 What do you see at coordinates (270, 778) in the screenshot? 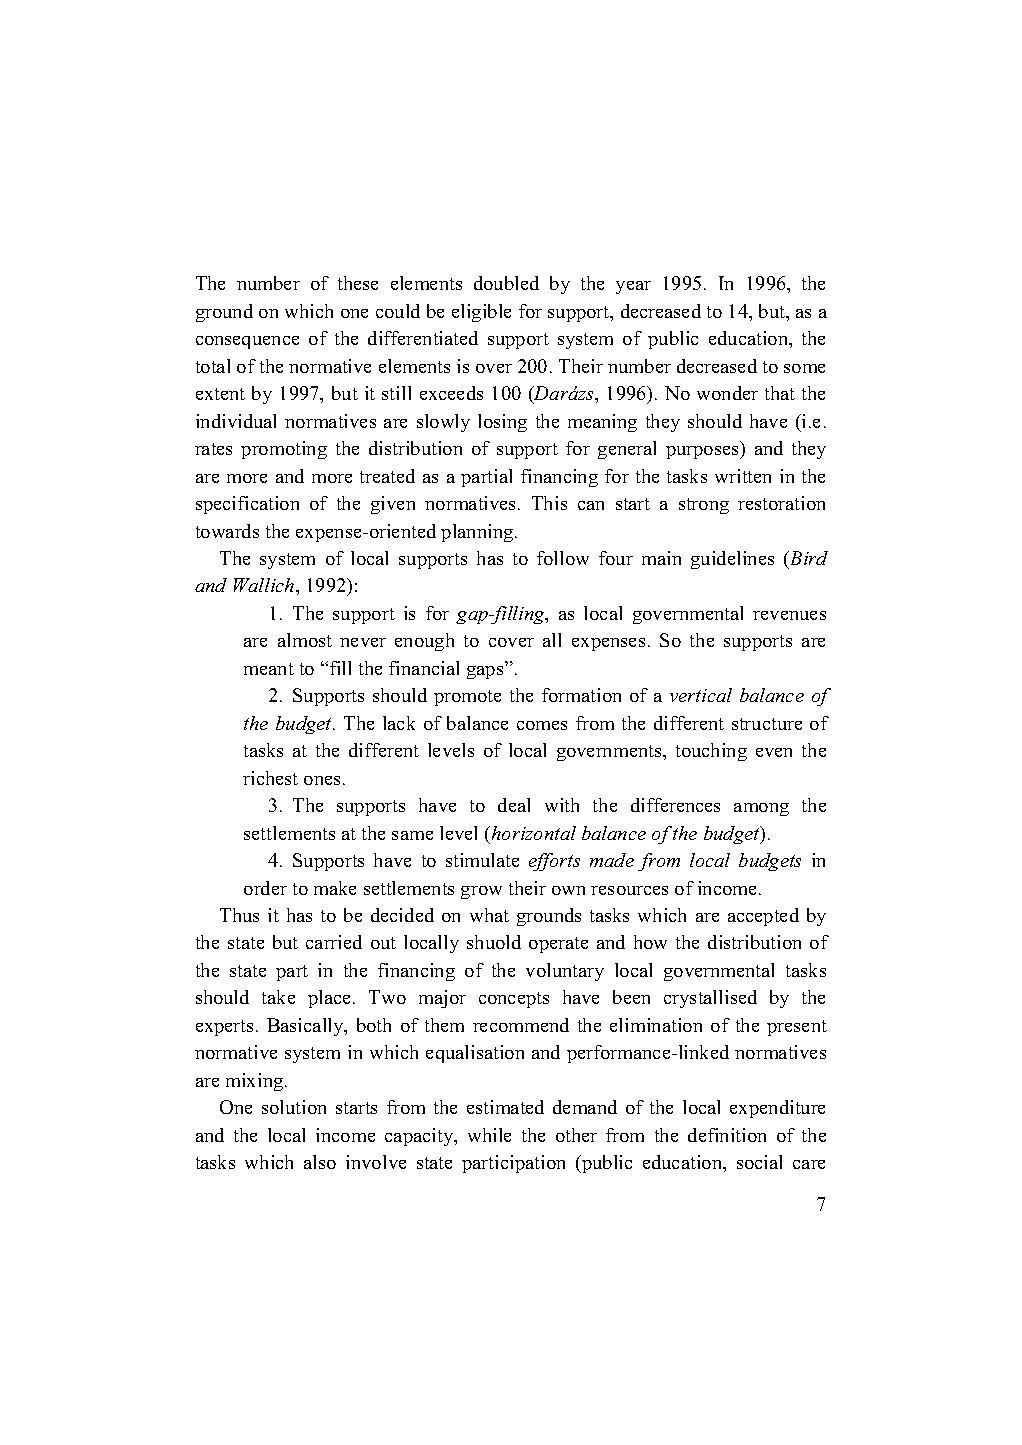
I see `richest` at bounding box center [270, 778].
